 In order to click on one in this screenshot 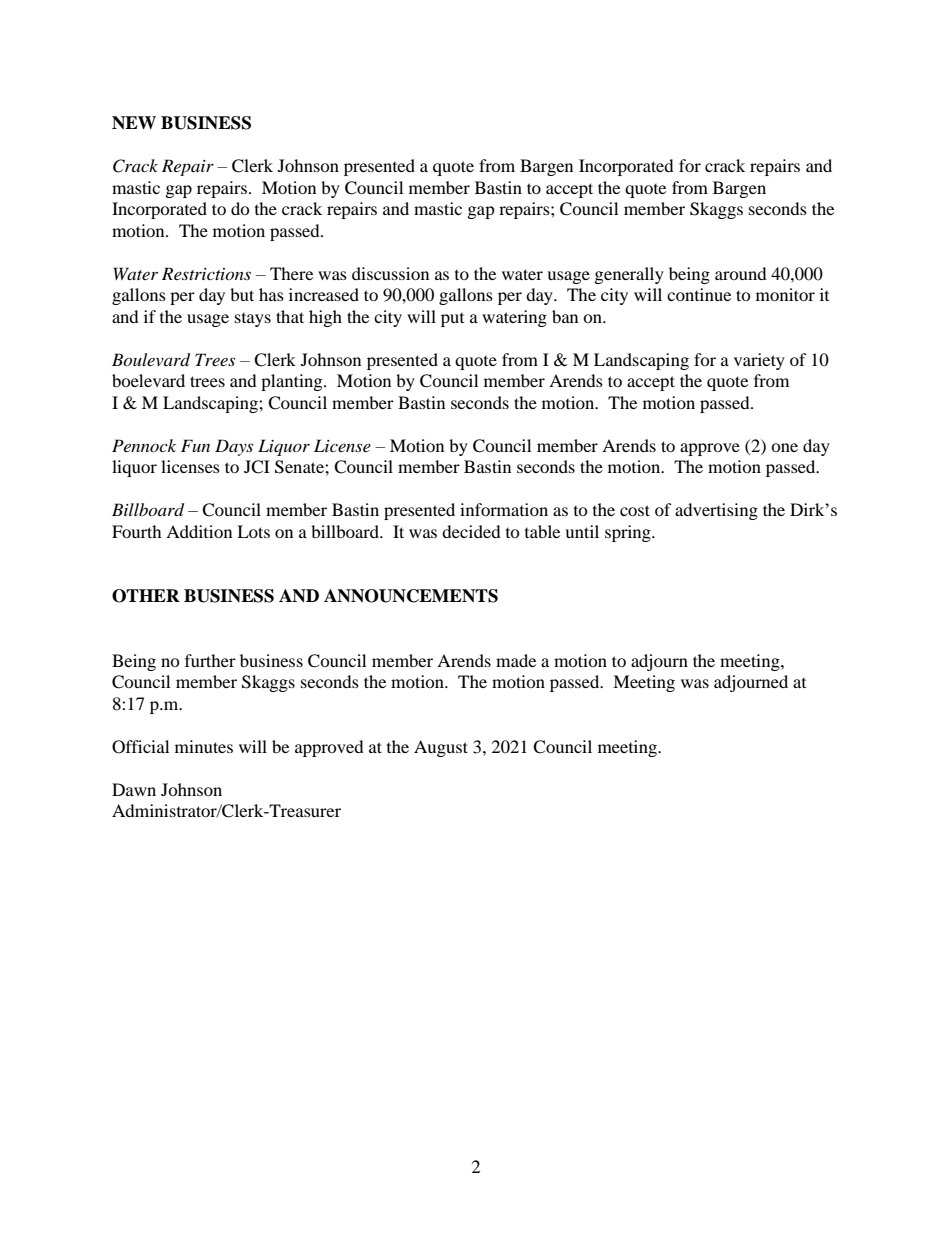, I will do `click(784, 447)`.
